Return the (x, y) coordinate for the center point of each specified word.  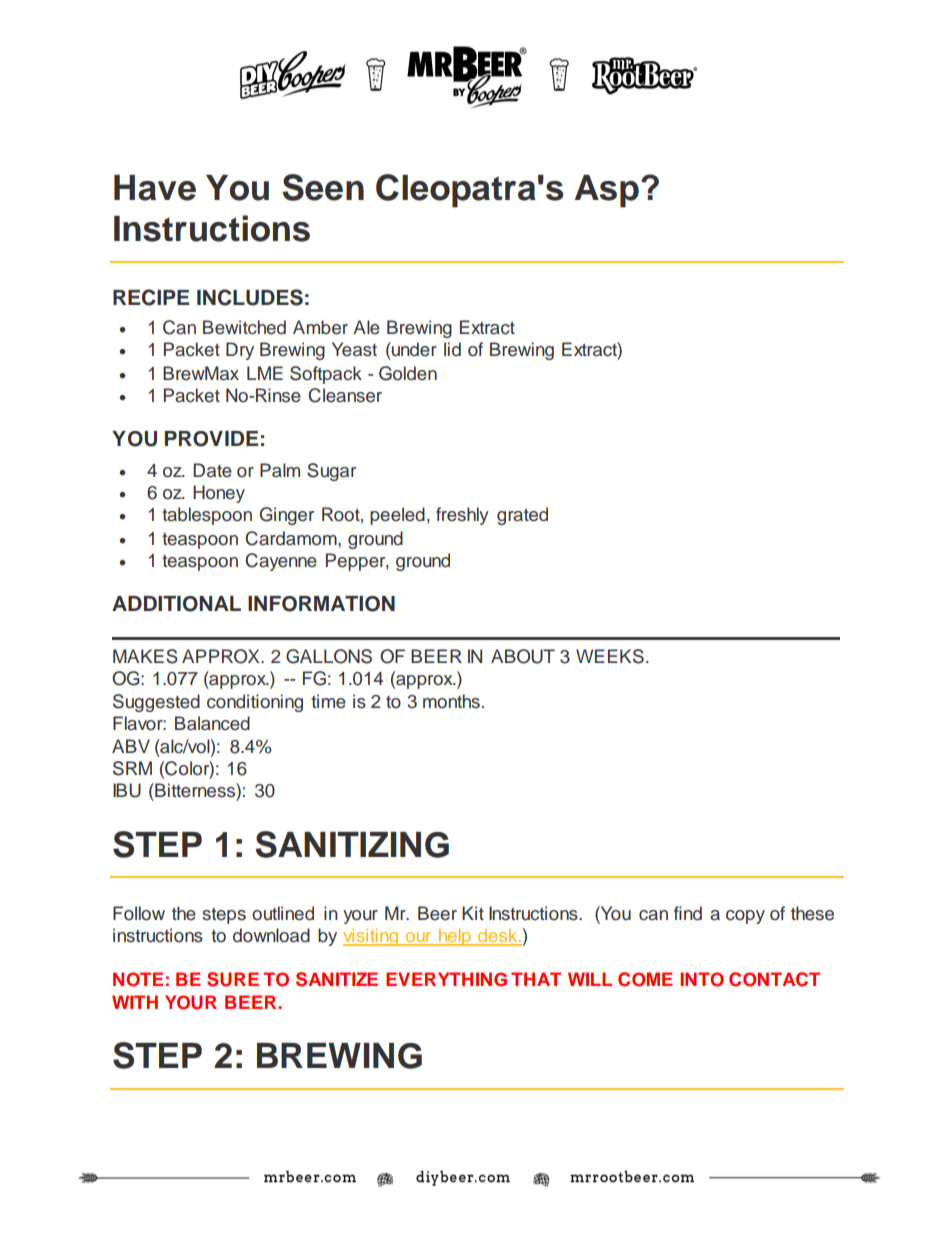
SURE (233, 979)
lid (452, 349)
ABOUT (523, 656)
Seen (323, 187)
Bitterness (195, 790)
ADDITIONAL (176, 604)
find (688, 913)
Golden (408, 373)
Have (155, 188)
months (451, 701)
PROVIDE (211, 439)
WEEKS (610, 656)
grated (522, 516)
